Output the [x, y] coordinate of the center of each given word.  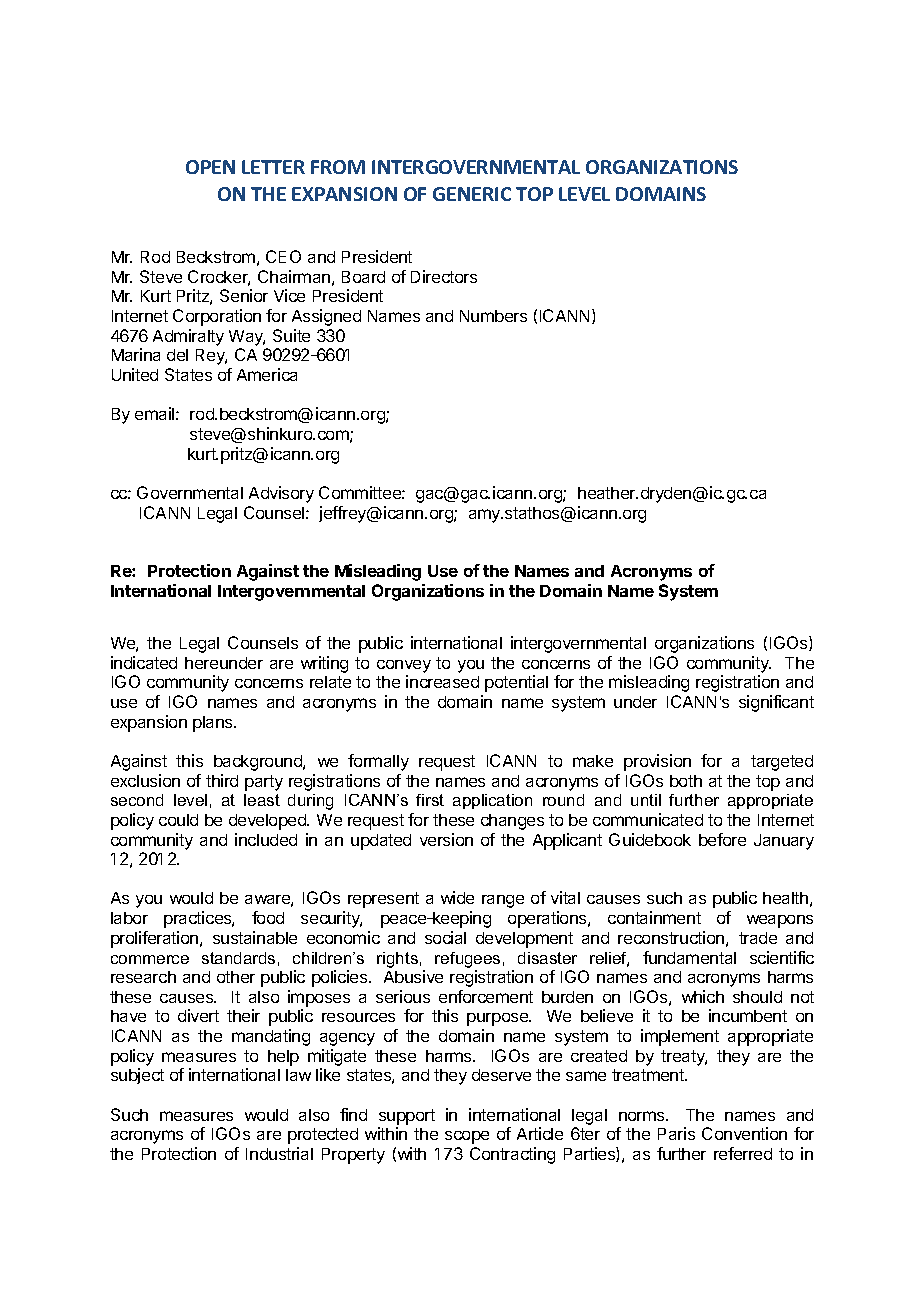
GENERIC [472, 194]
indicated [144, 662]
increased [442, 681]
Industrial [279, 1153]
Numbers [493, 316]
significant [776, 703]
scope [467, 1137]
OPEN [210, 167]
